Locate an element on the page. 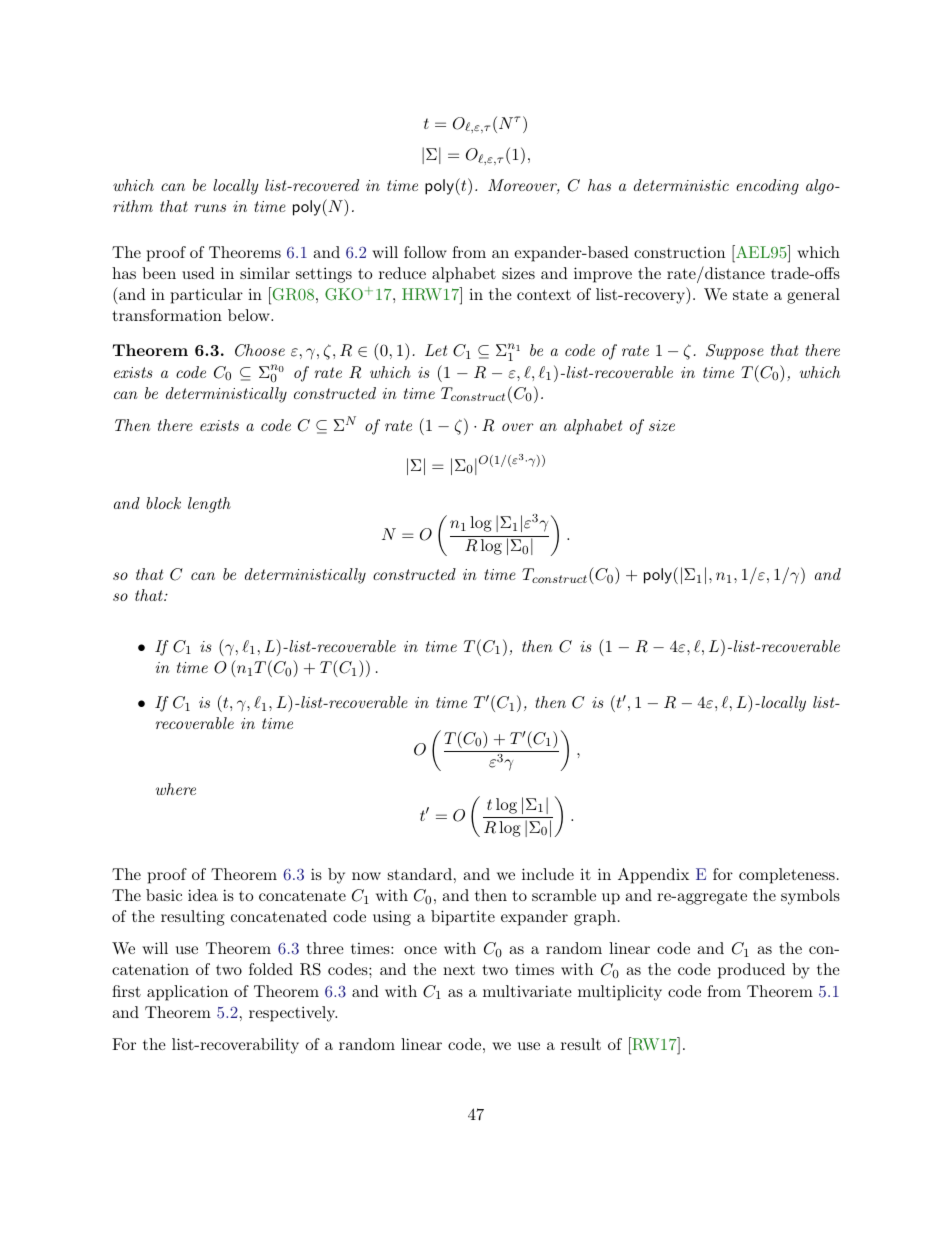  Suppose is located at coordinates (735, 352).
